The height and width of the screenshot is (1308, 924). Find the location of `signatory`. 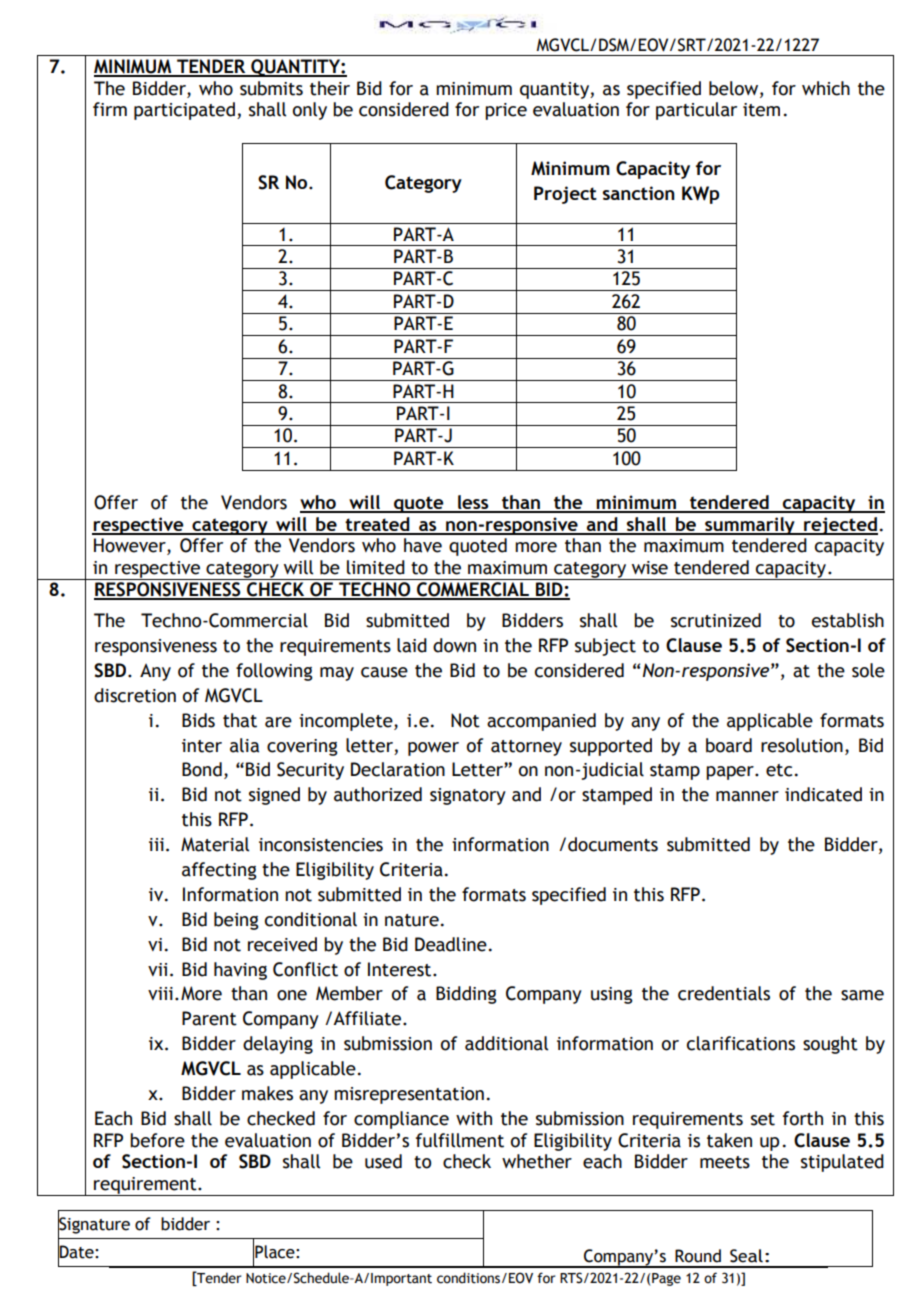

signatory is located at coordinates (468, 796).
